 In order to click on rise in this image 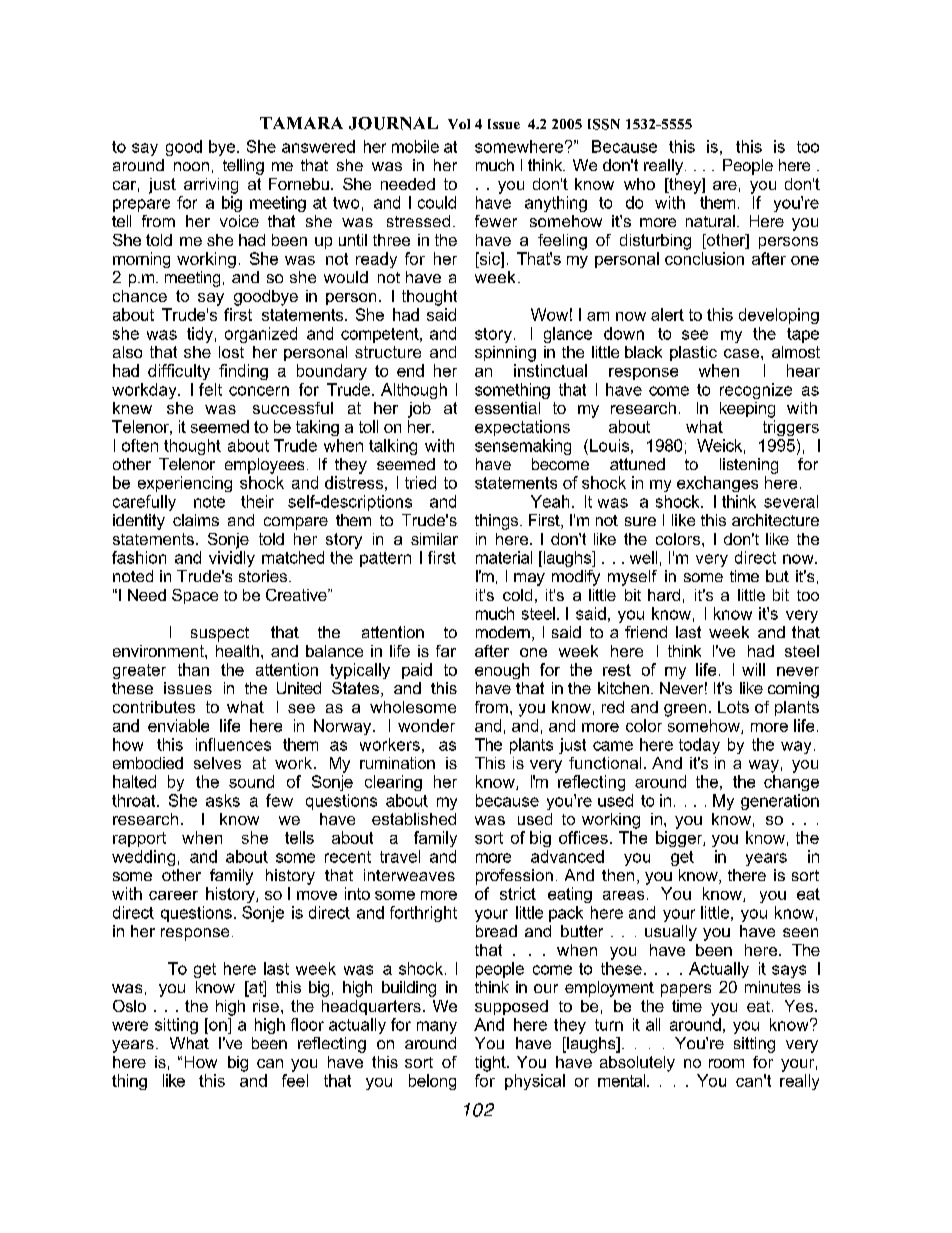, I will do `click(266, 1006)`.
